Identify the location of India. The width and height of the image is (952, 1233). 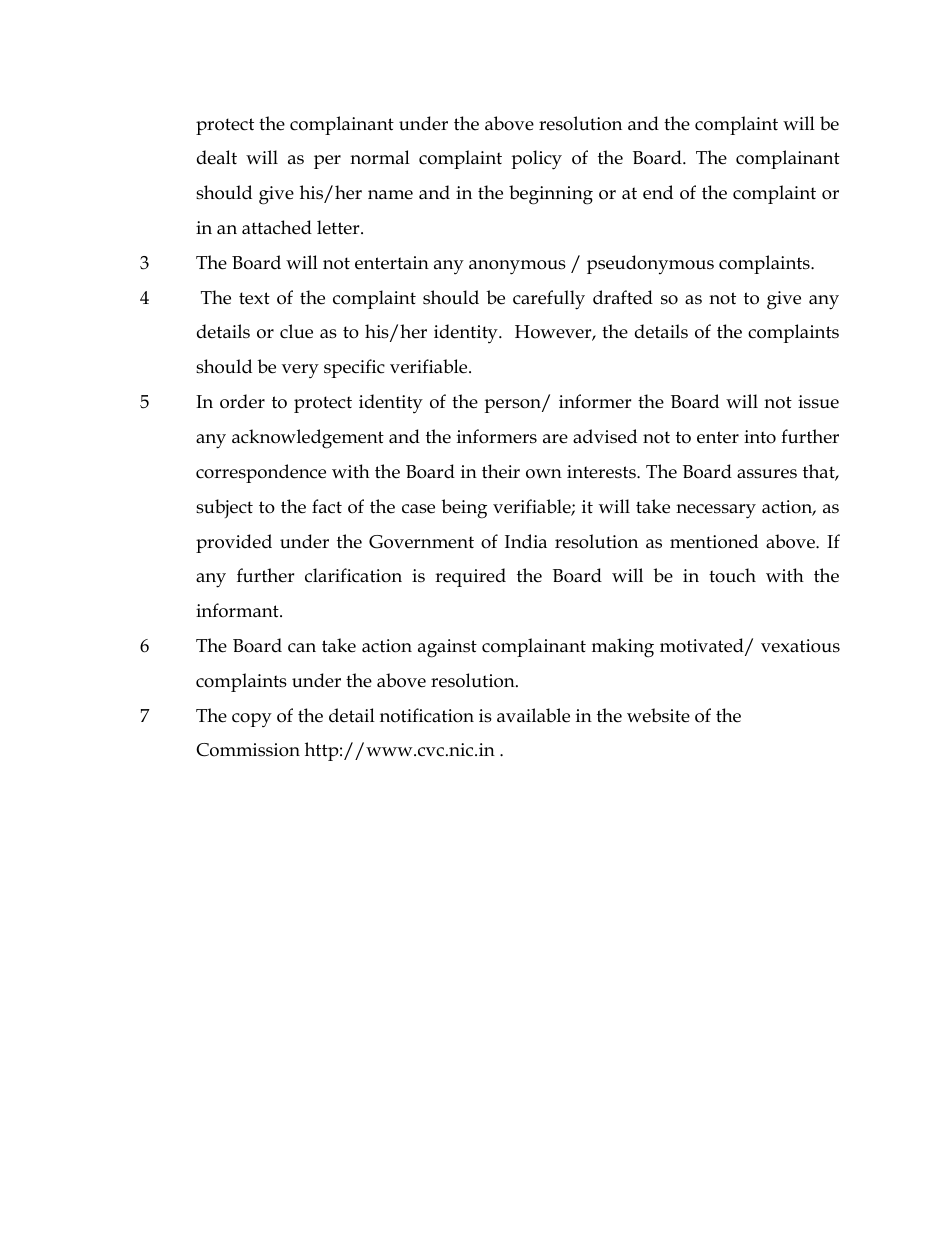
(526, 541).
